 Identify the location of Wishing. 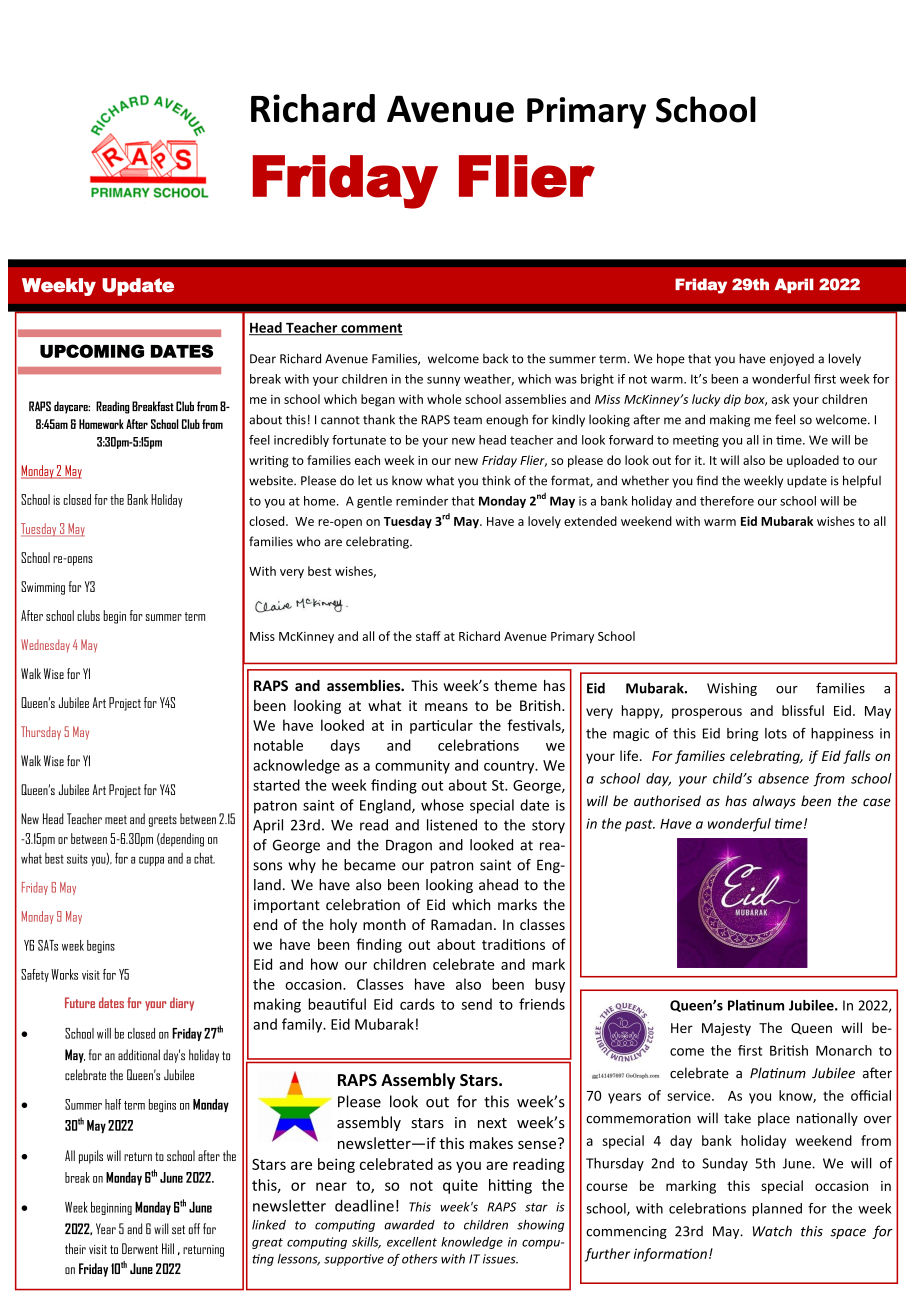
(732, 689).
